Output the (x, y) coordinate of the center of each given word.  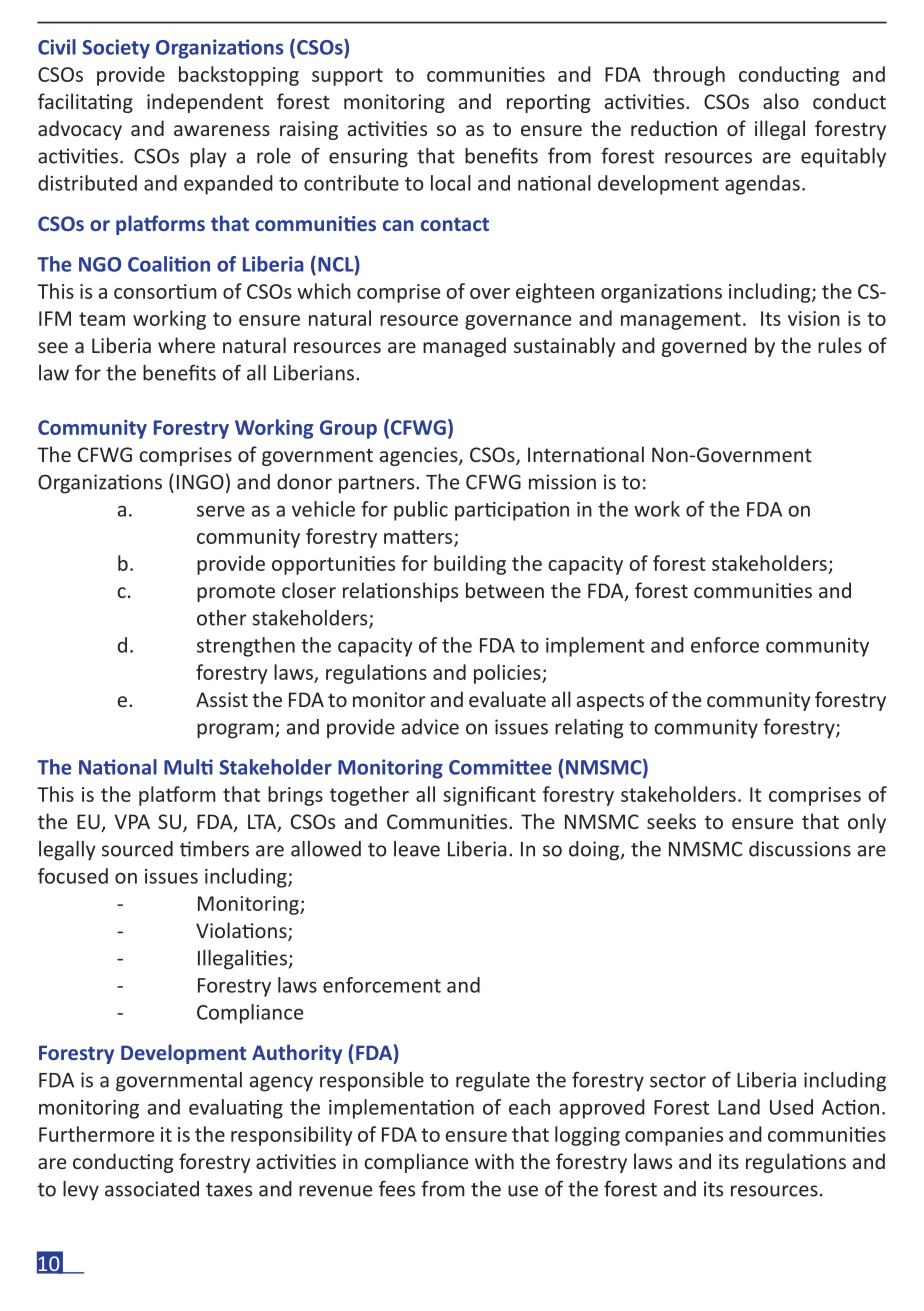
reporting (548, 103)
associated (152, 1189)
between (505, 590)
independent (205, 103)
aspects (610, 702)
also (781, 101)
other (222, 618)
